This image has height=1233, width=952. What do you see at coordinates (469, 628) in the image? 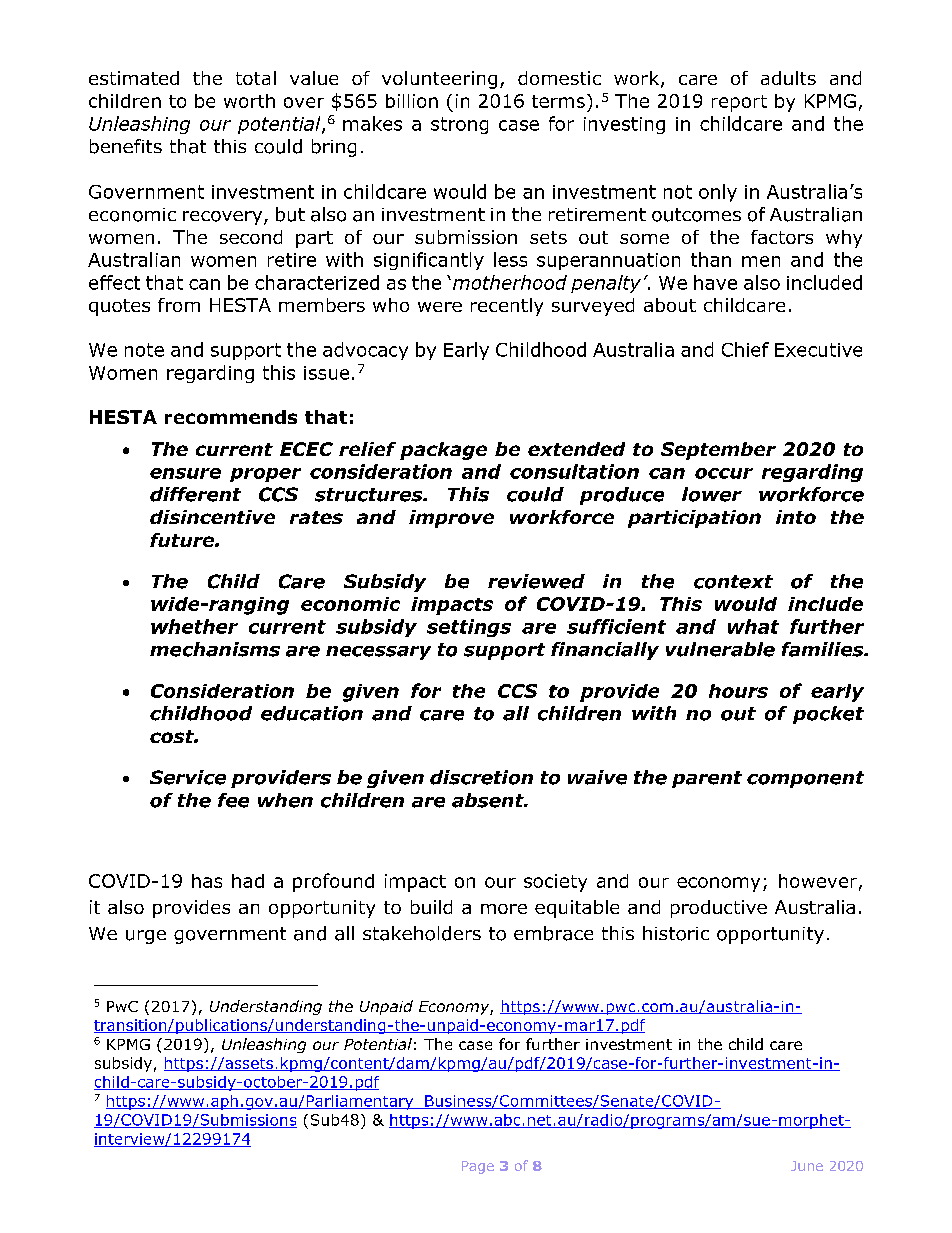
I see `settings` at bounding box center [469, 628].
